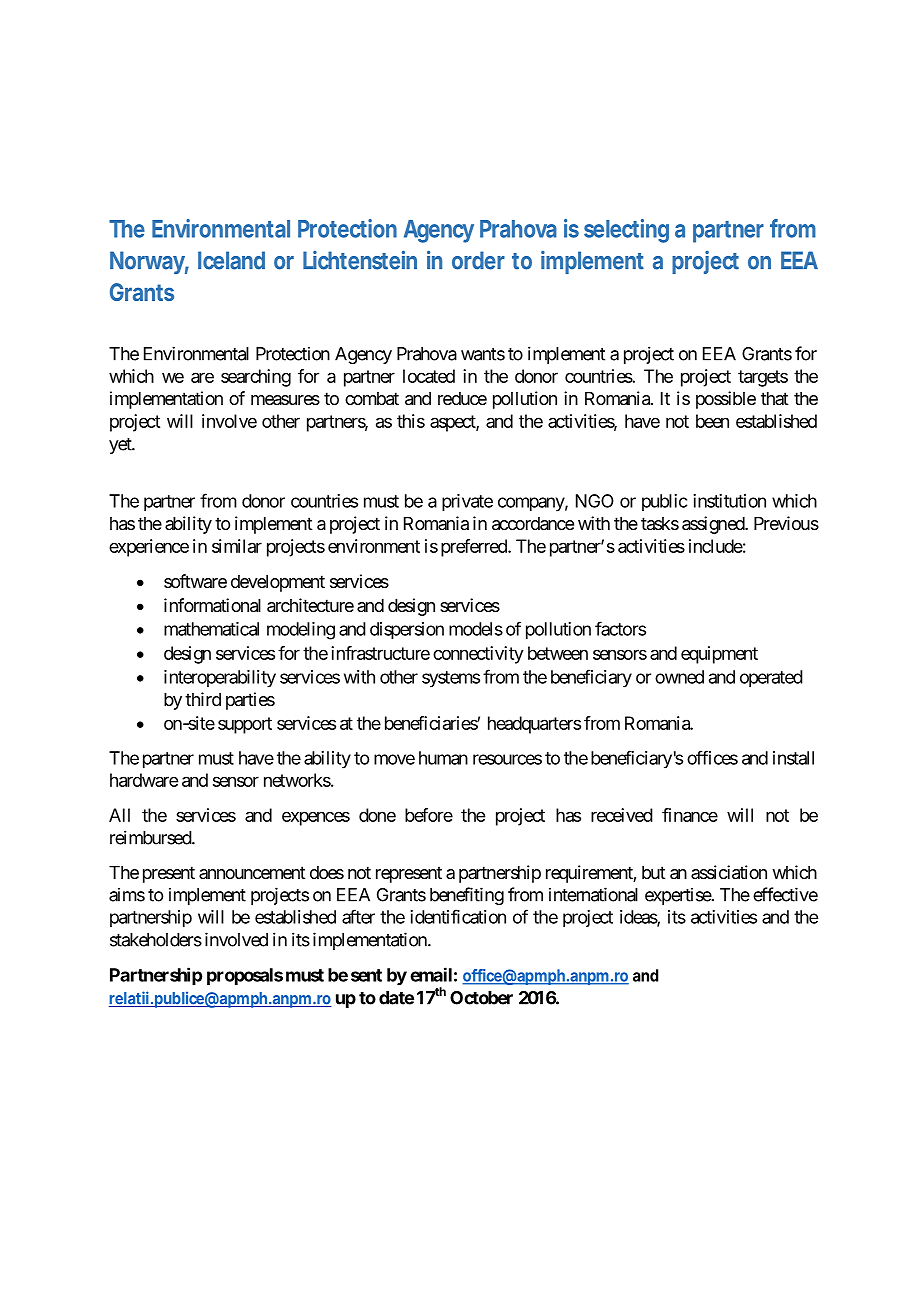 The image size is (924, 1308). What do you see at coordinates (212, 605) in the screenshot?
I see `informational` at bounding box center [212, 605].
